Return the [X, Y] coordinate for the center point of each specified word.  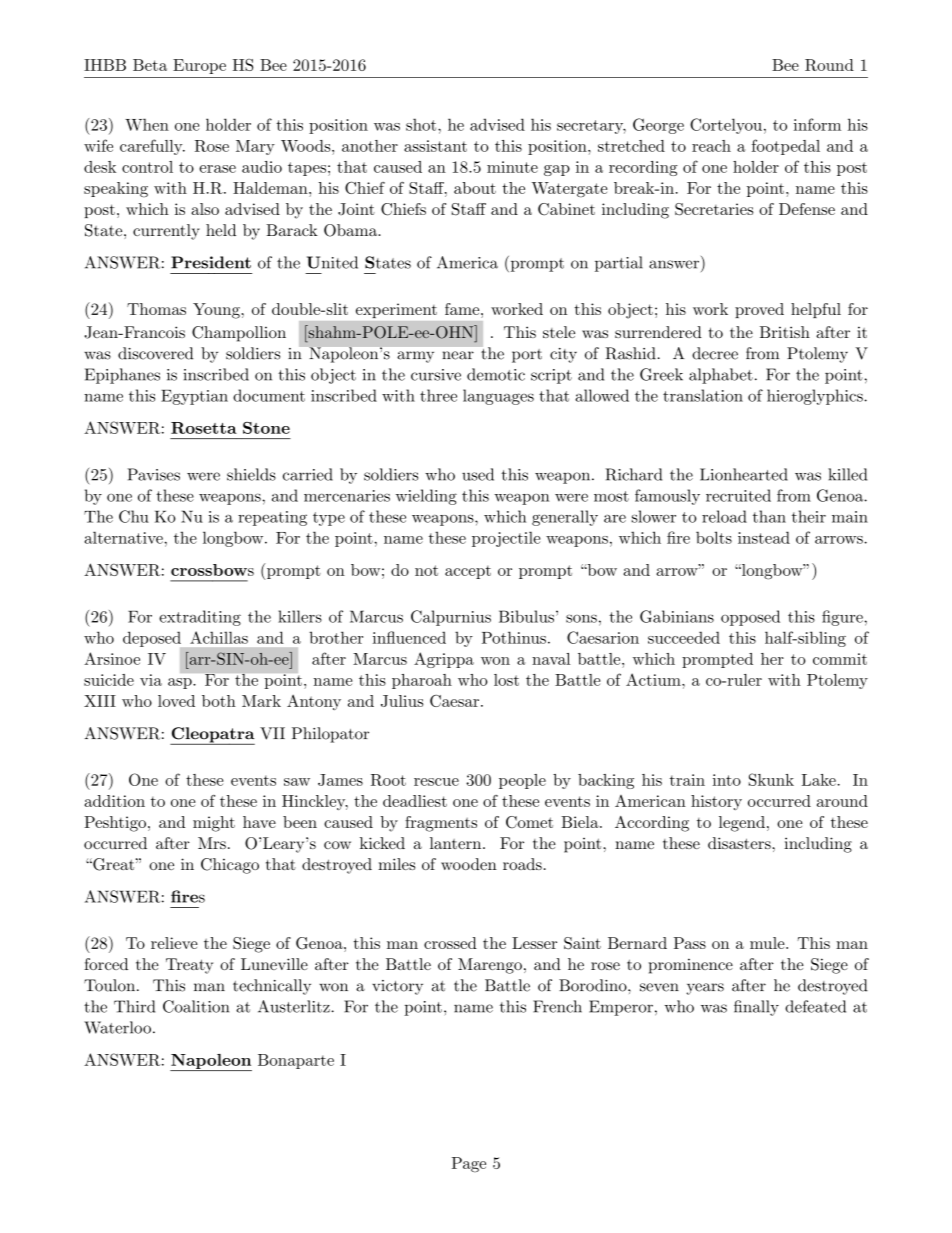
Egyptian [194, 397]
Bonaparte [296, 1061]
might [214, 824]
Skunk [771, 779]
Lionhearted [744, 474]
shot [421, 124]
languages [498, 397]
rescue [436, 782]
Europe [199, 66]
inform [817, 124]
